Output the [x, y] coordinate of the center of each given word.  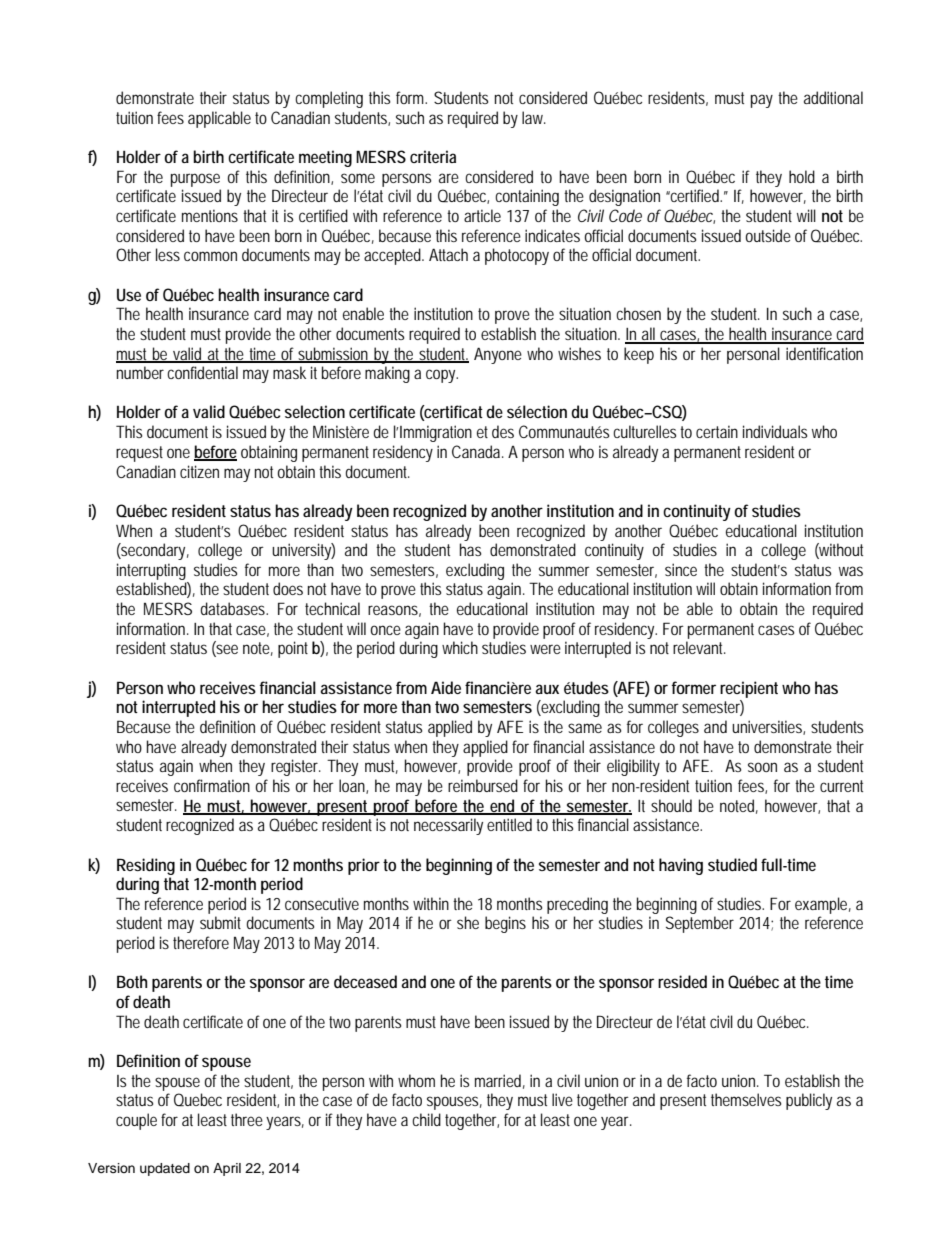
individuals [775, 431]
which [460, 647]
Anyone [498, 355]
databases [234, 608]
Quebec [198, 1100]
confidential [202, 372]
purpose [195, 180]
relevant [699, 647]
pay [762, 101]
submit [220, 922]
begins [505, 924]
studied [732, 864]
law [534, 117]
